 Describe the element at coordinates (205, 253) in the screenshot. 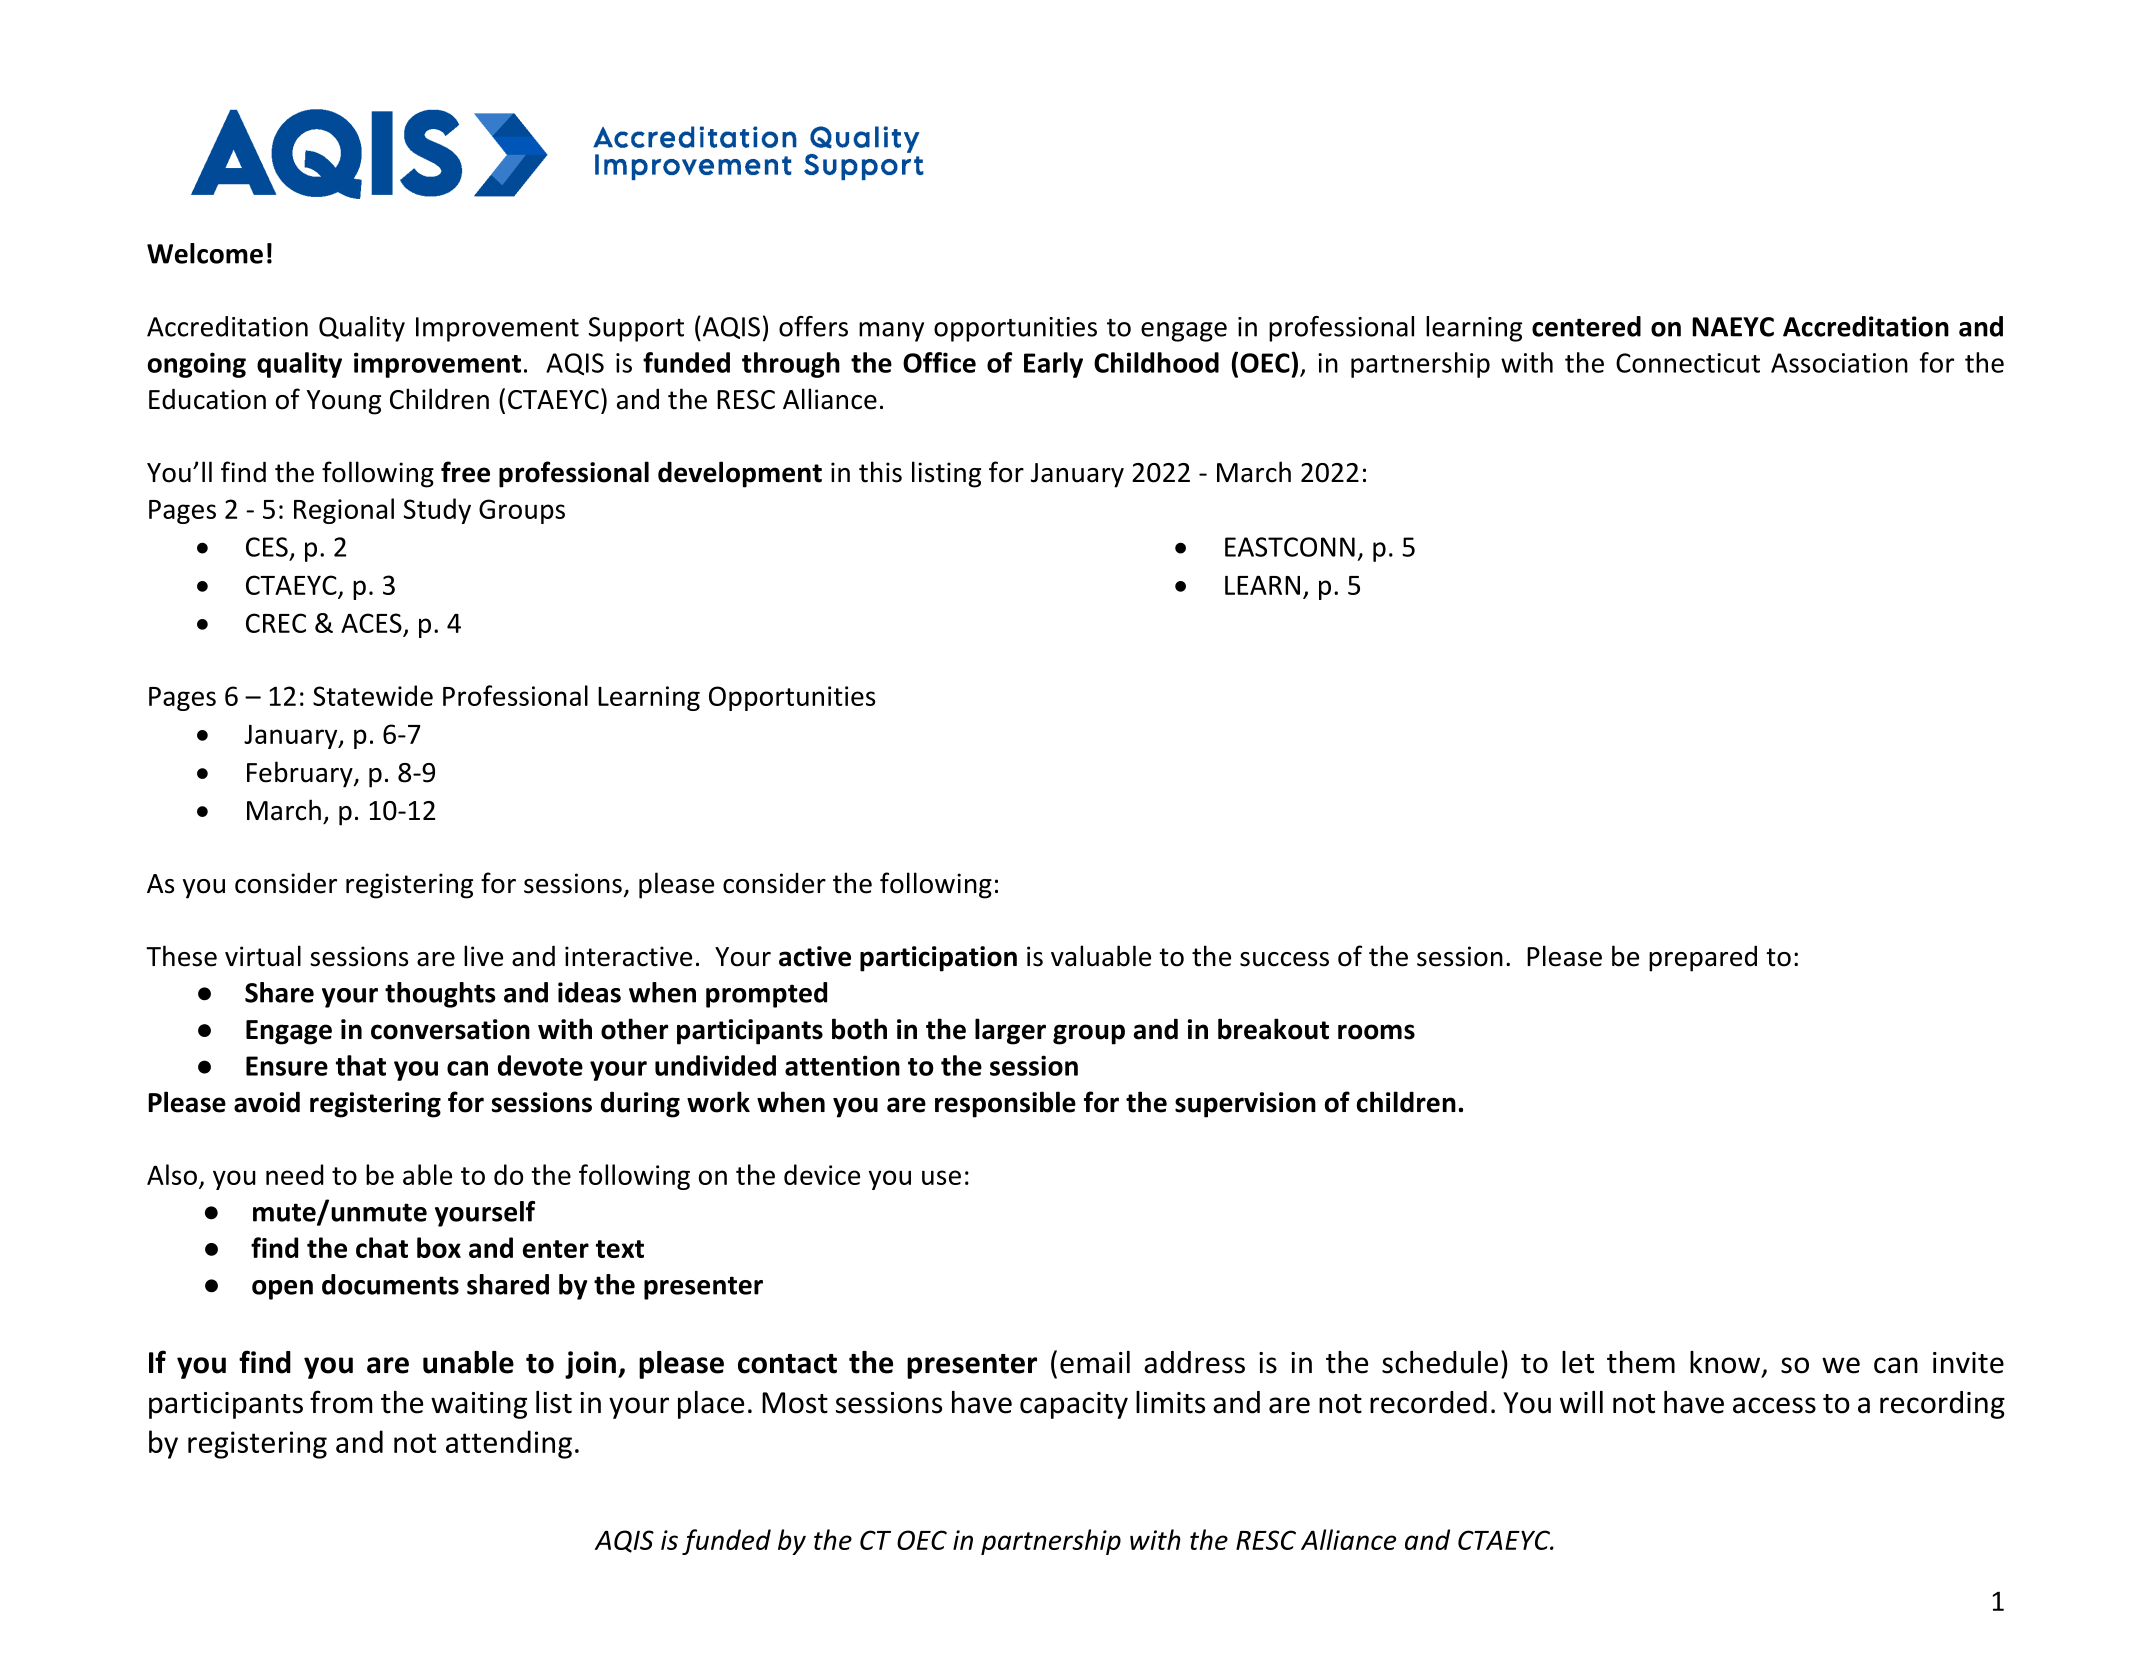

I see `Welcome` at that location.
